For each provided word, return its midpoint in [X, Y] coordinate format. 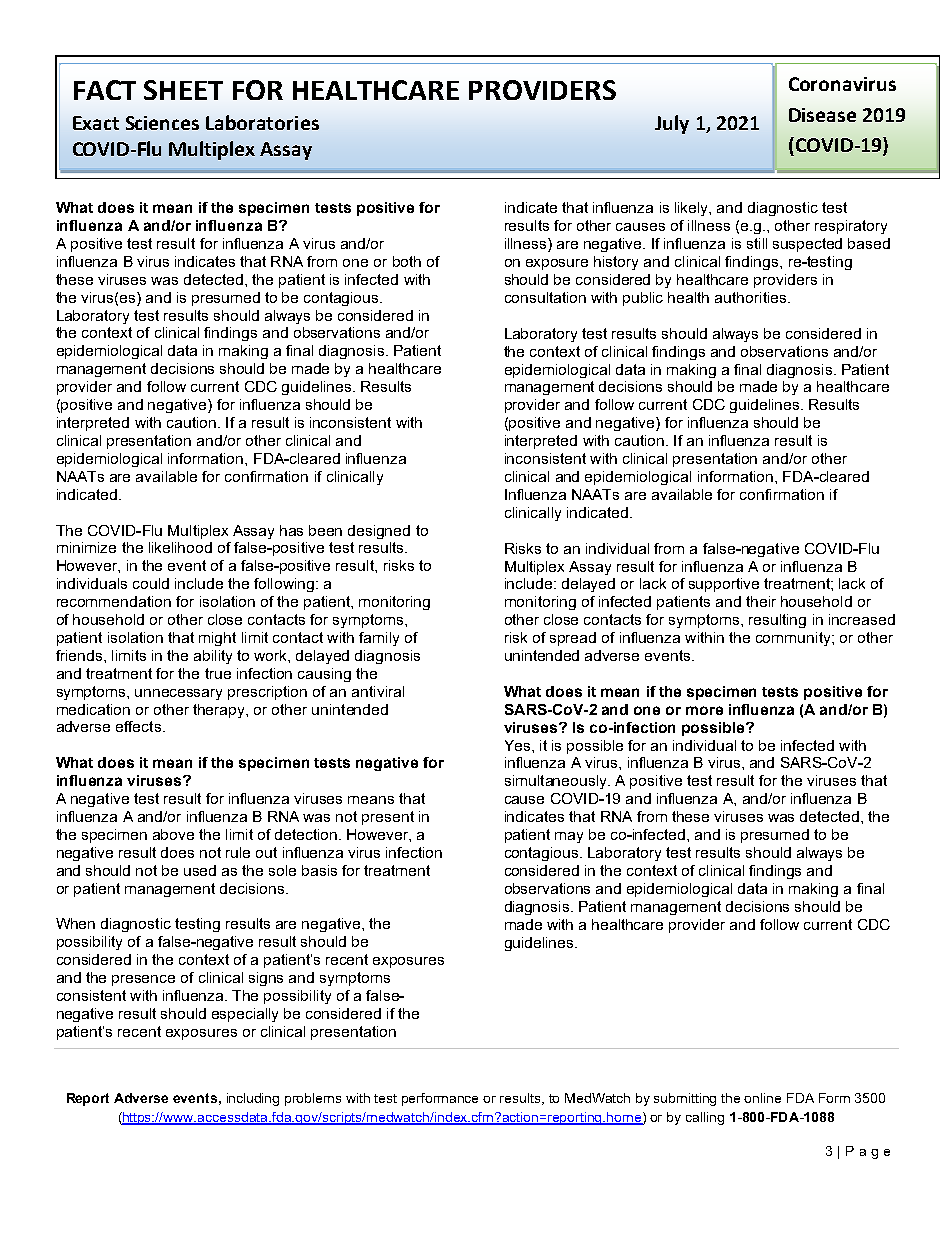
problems [313, 1099]
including [253, 1099]
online [762, 1098]
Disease [822, 115]
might [217, 639]
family [379, 639]
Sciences [162, 123]
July [672, 124]
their [761, 601]
